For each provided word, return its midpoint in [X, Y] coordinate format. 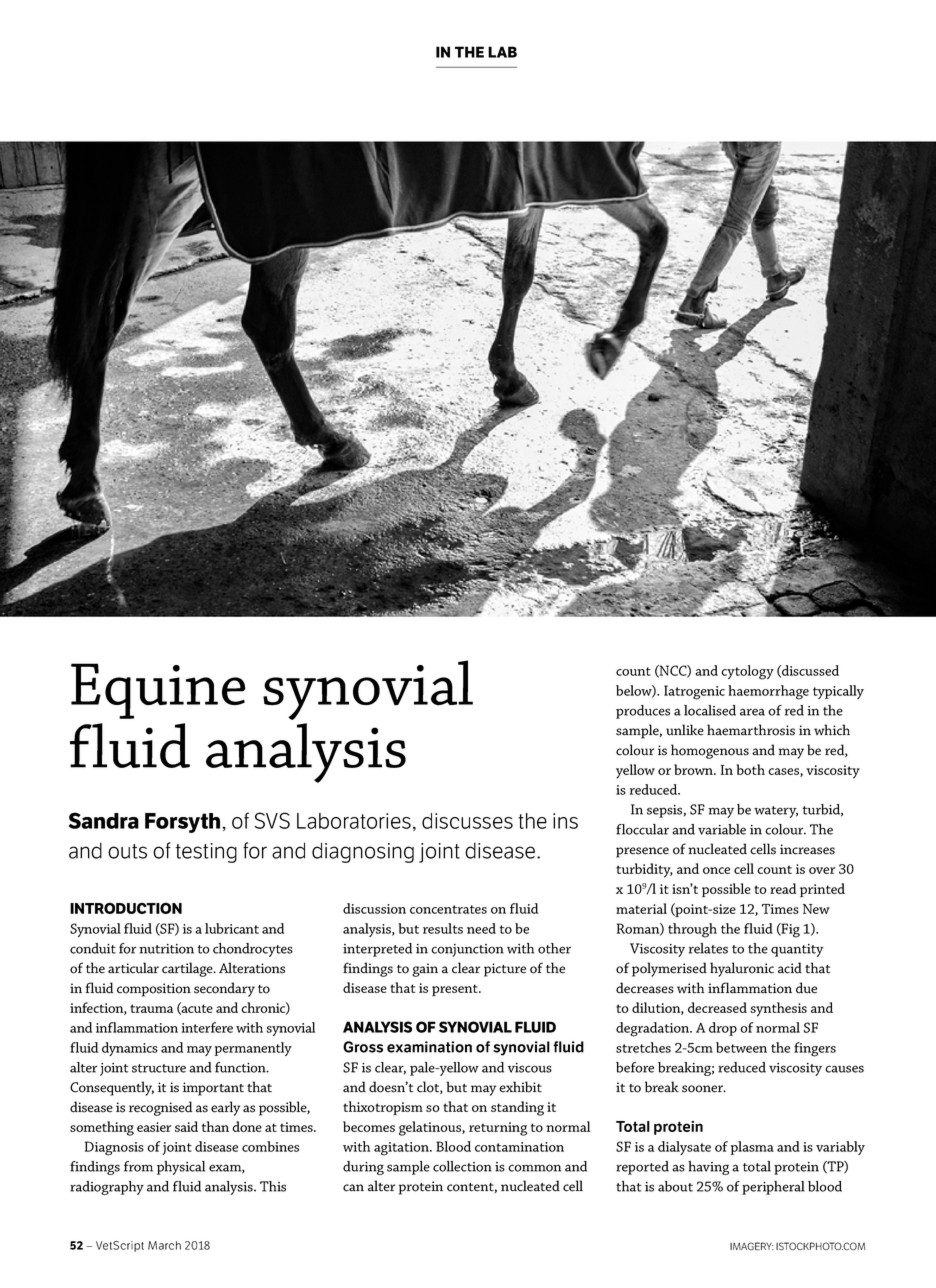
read [783, 888]
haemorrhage [768, 692]
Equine [158, 691]
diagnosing [363, 852]
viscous [530, 1068]
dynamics [130, 1049]
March [164, 1245]
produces [643, 712]
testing [206, 853]
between [741, 1047]
